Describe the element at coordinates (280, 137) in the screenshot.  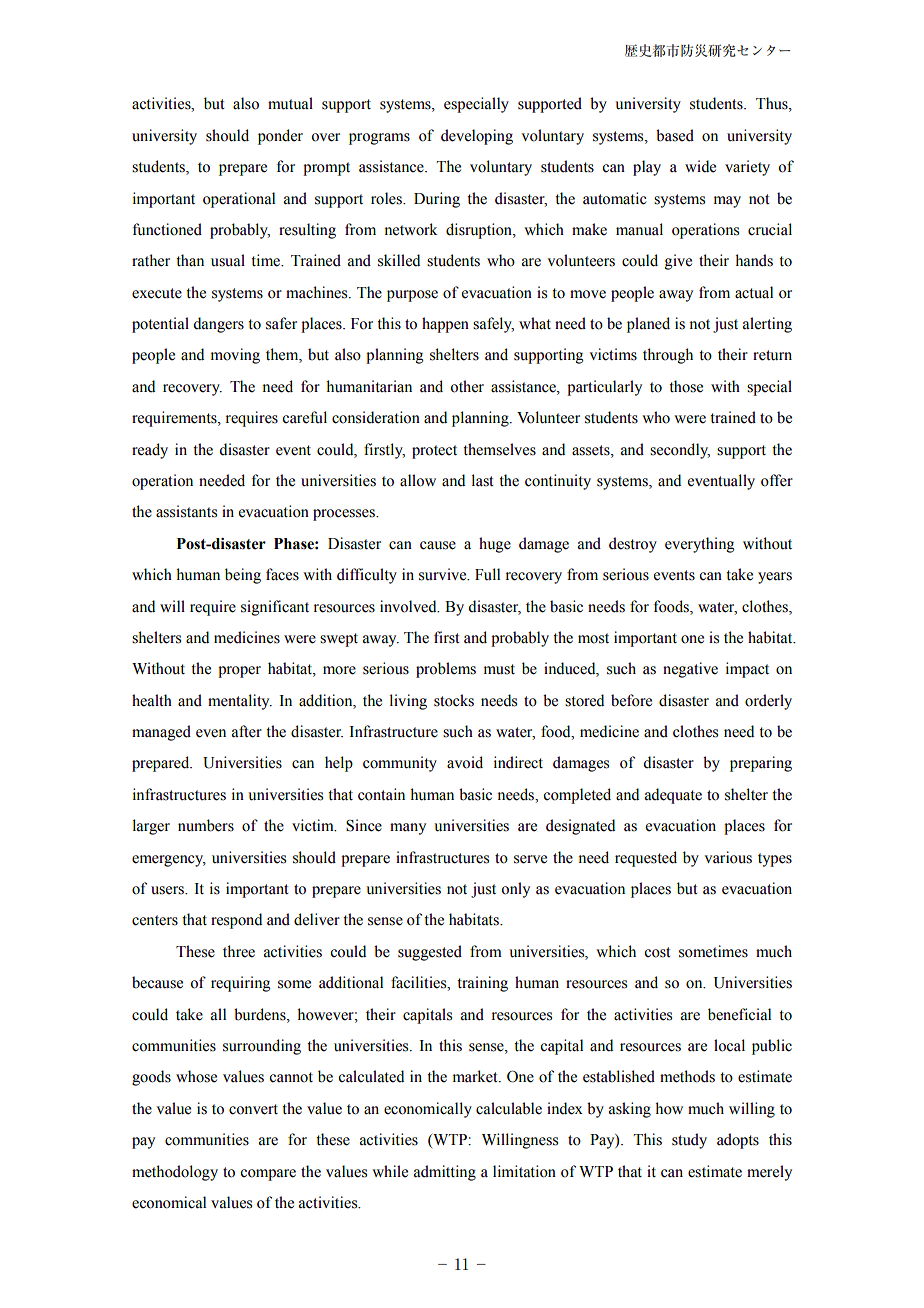
I see `ponder` at that location.
